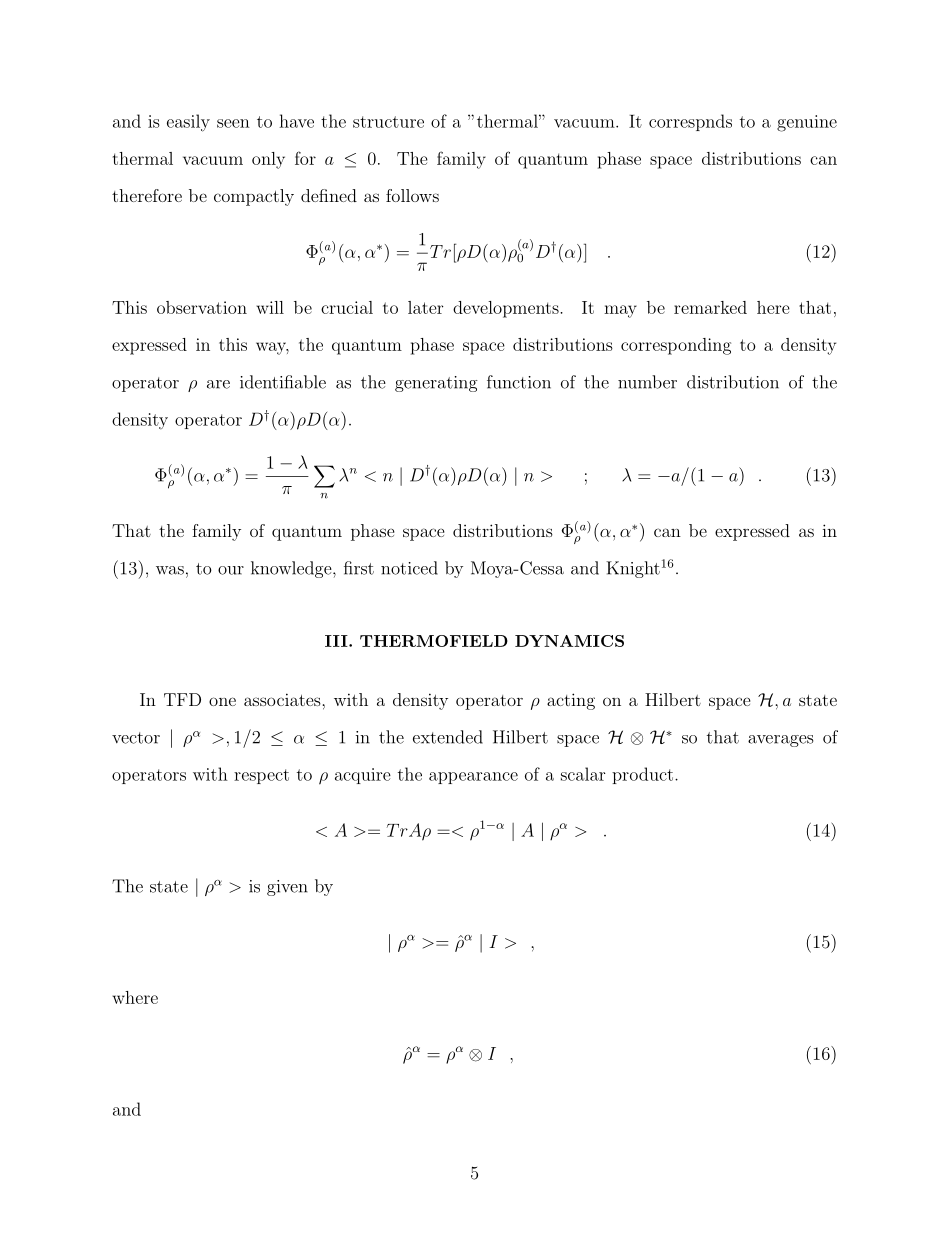  I want to click on DYNAMICS, so click(569, 641).
